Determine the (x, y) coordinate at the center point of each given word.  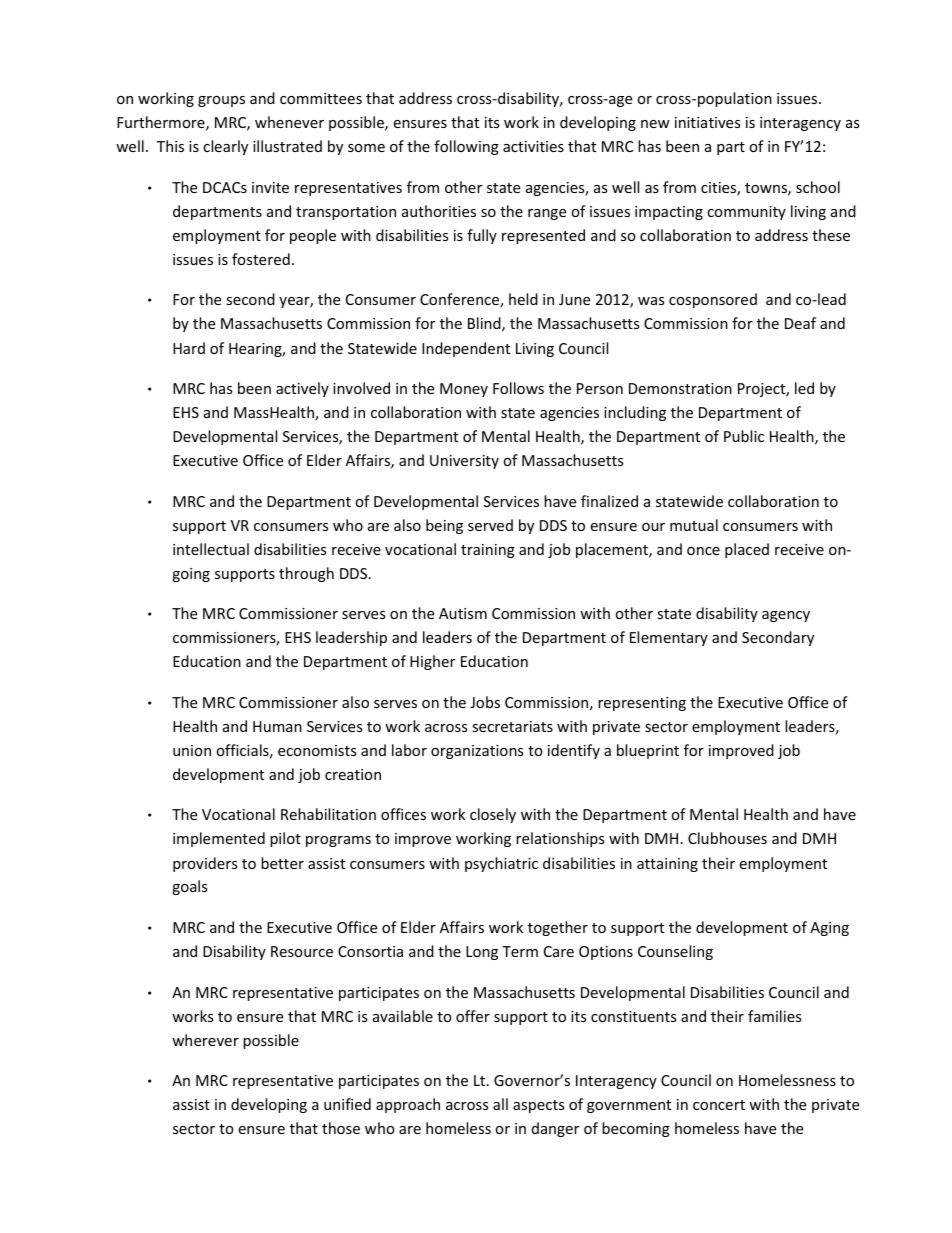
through (306, 574)
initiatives (707, 122)
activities (533, 146)
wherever (205, 1040)
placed (747, 550)
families (774, 1016)
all (500, 1104)
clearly (225, 147)
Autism (463, 613)
